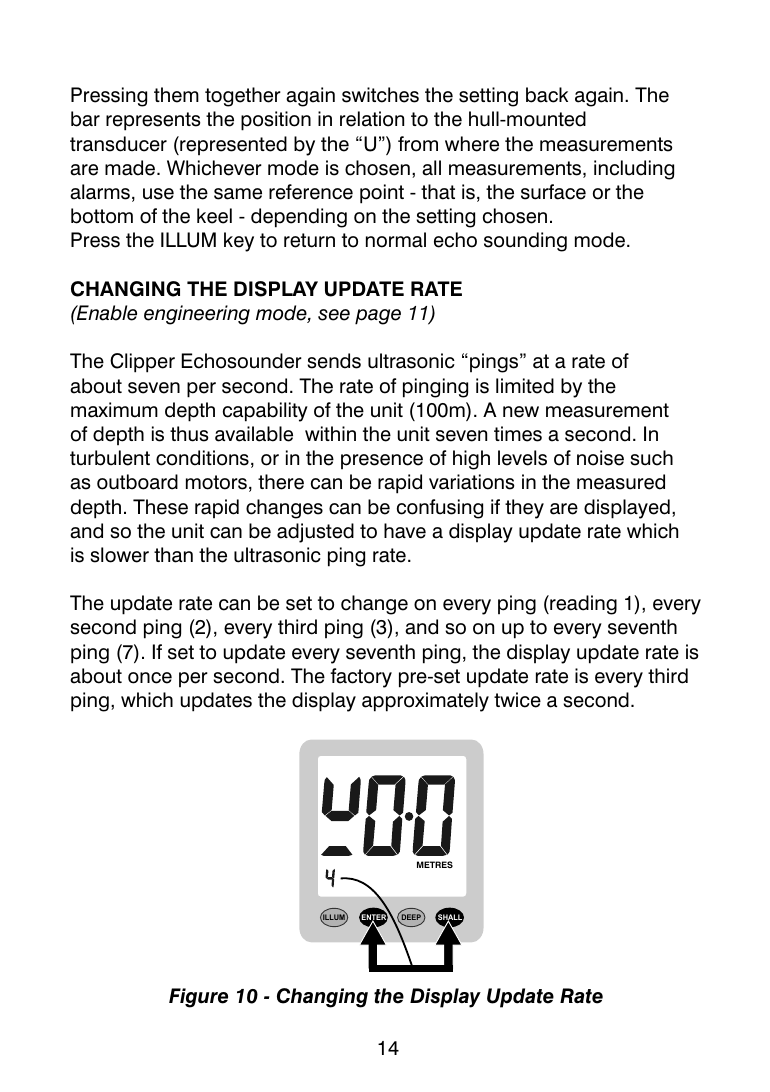  Describe the element at coordinates (405, 531) in the page. I see `have` at that location.
